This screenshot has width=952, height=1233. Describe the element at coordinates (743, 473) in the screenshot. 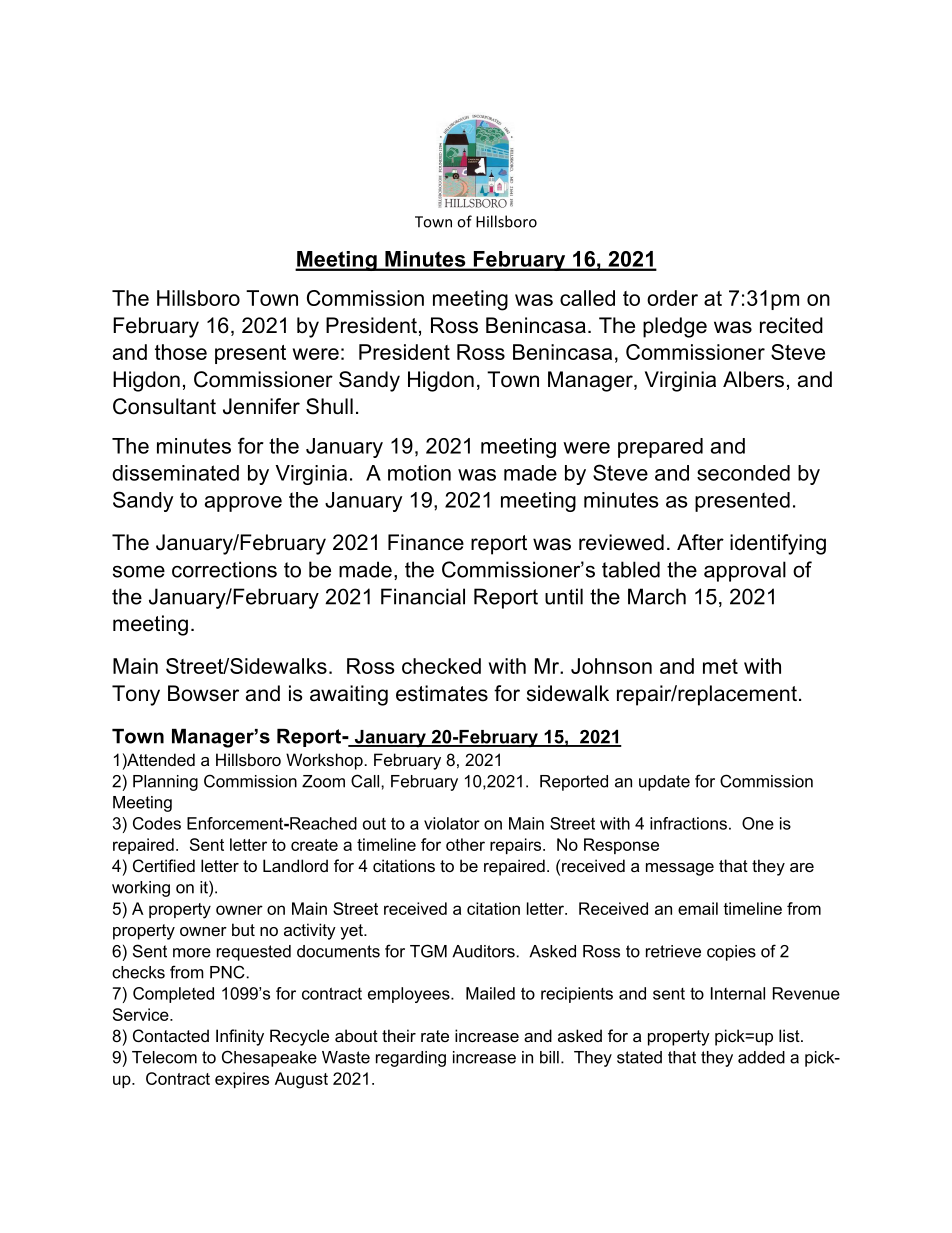

I see `seconded` at that location.
